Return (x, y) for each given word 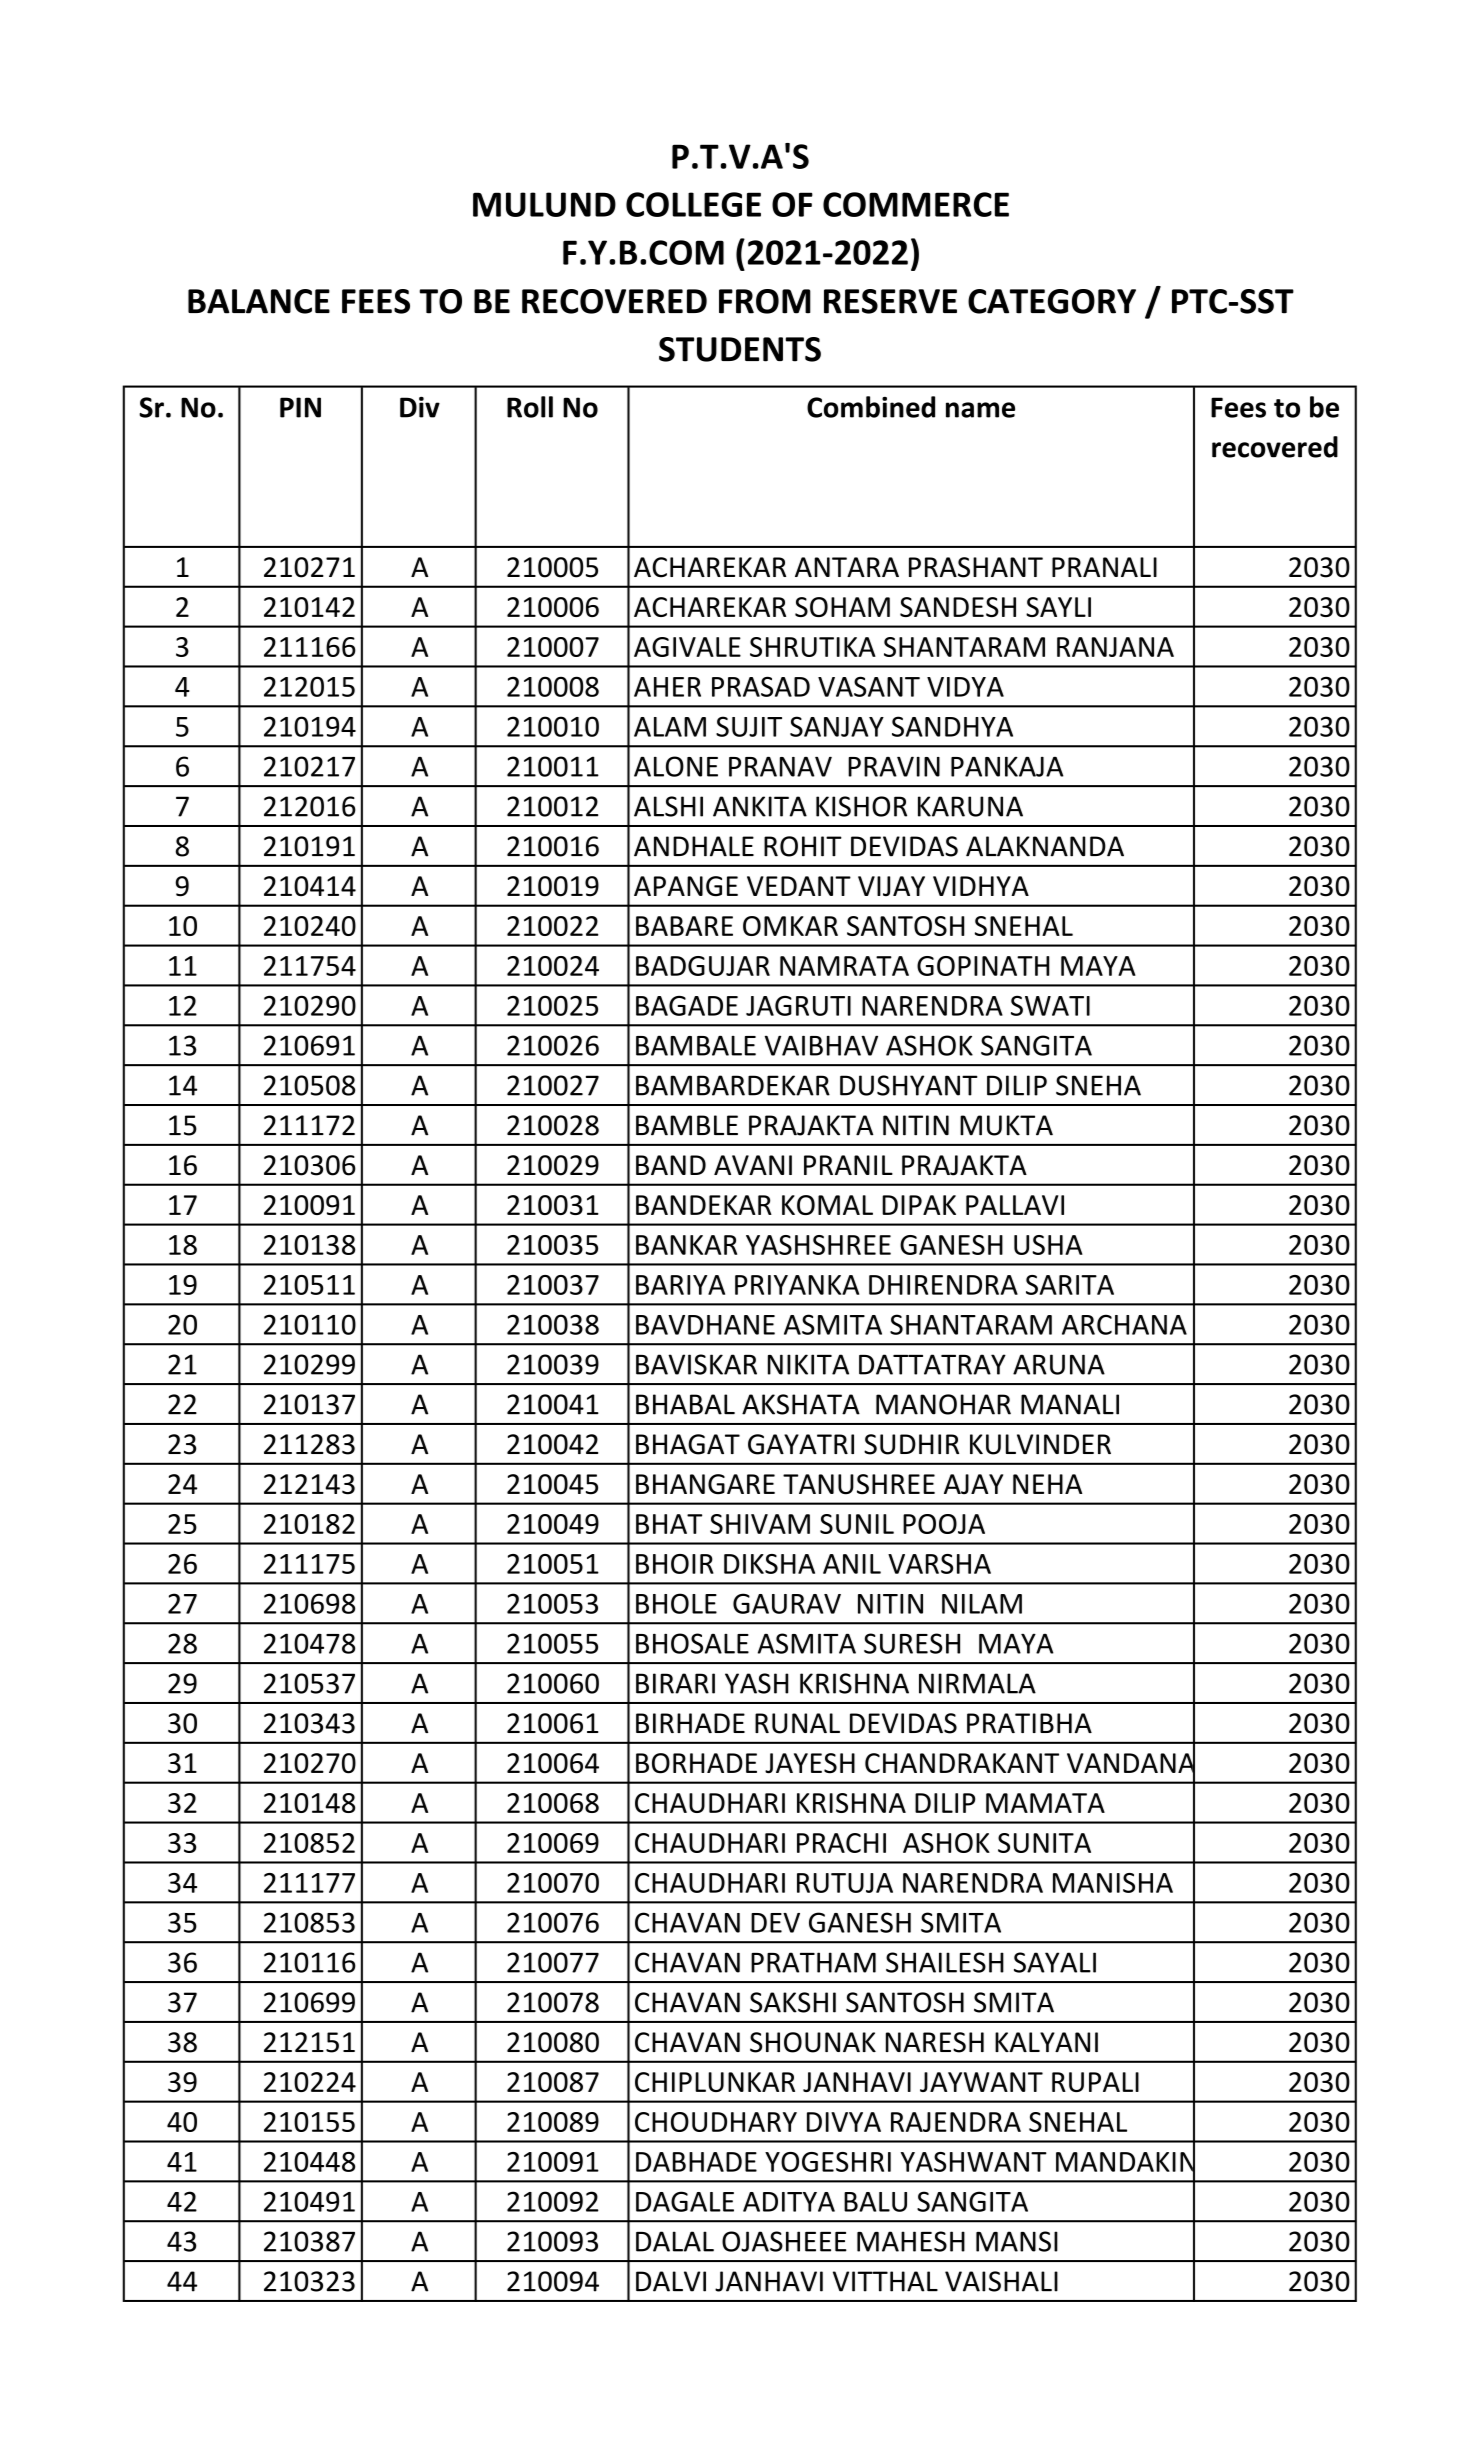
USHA (1048, 1245)
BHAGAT (688, 1444)
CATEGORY (1052, 301)
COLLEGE (693, 204)
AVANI (753, 1165)
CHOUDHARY (716, 2122)
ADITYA (789, 2202)
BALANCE (259, 301)
